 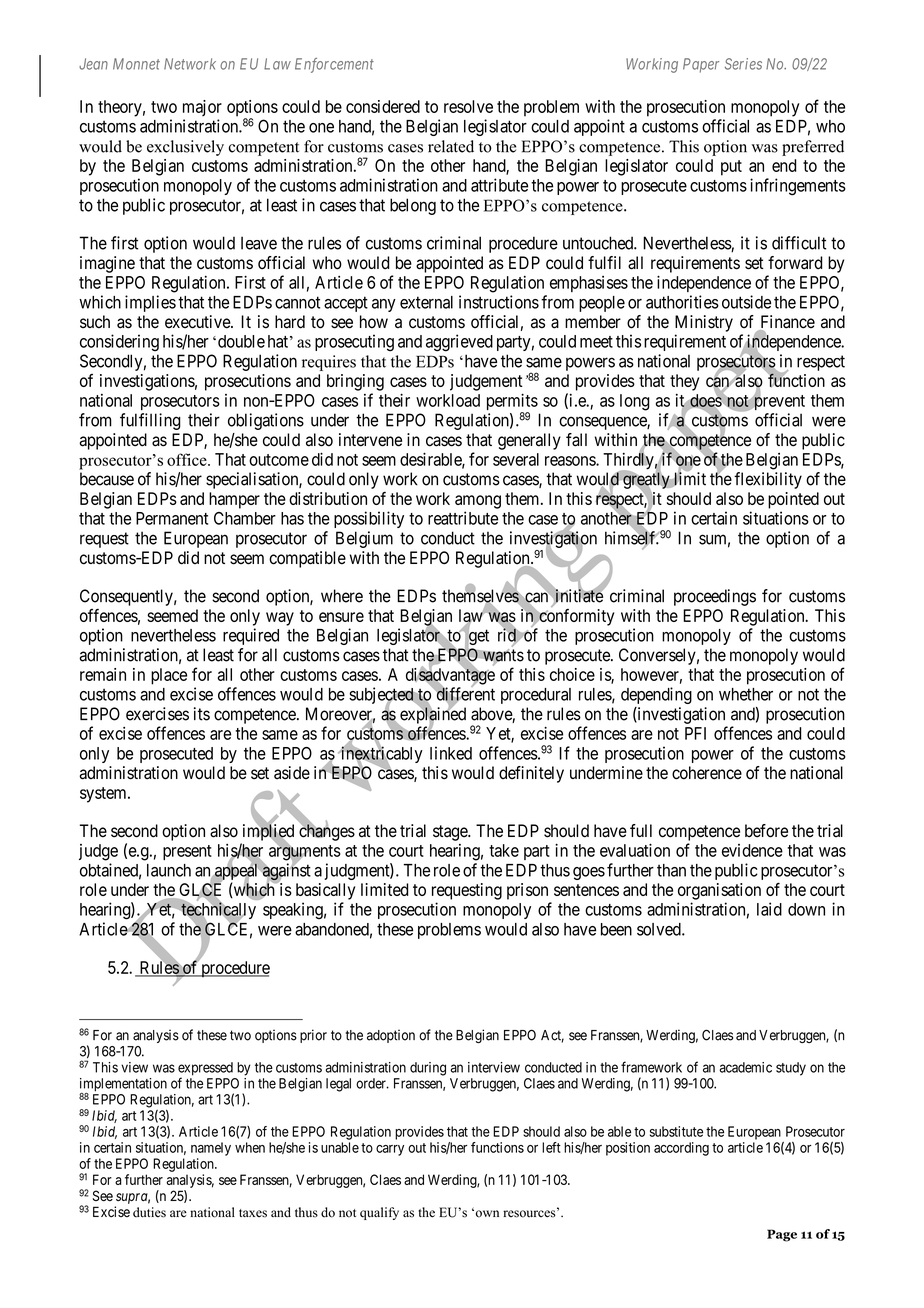 I want to click on place, so click(x=169, y=676).
